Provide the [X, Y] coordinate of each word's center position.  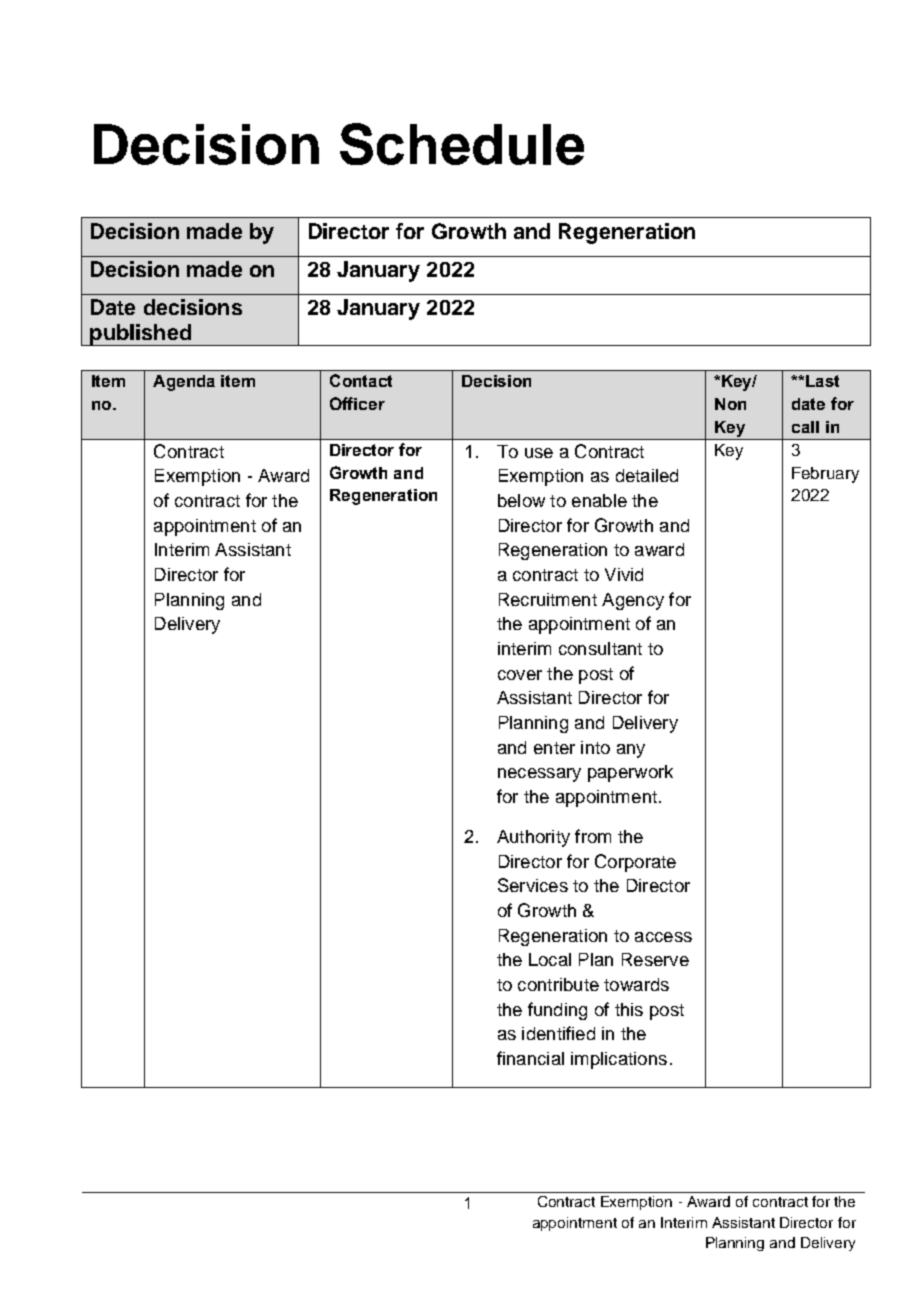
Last [822, 381]
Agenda [184, 383]
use [539, 453]
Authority [533, 838]
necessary [539, 775]
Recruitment [548, 599]
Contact [361, 380]
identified [558, 1033]
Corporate [635, 863]
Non [730, 404]
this [629, 1009]
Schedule [462, 144]
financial [530, 1058]
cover [520, 675]
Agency [633, 601]
